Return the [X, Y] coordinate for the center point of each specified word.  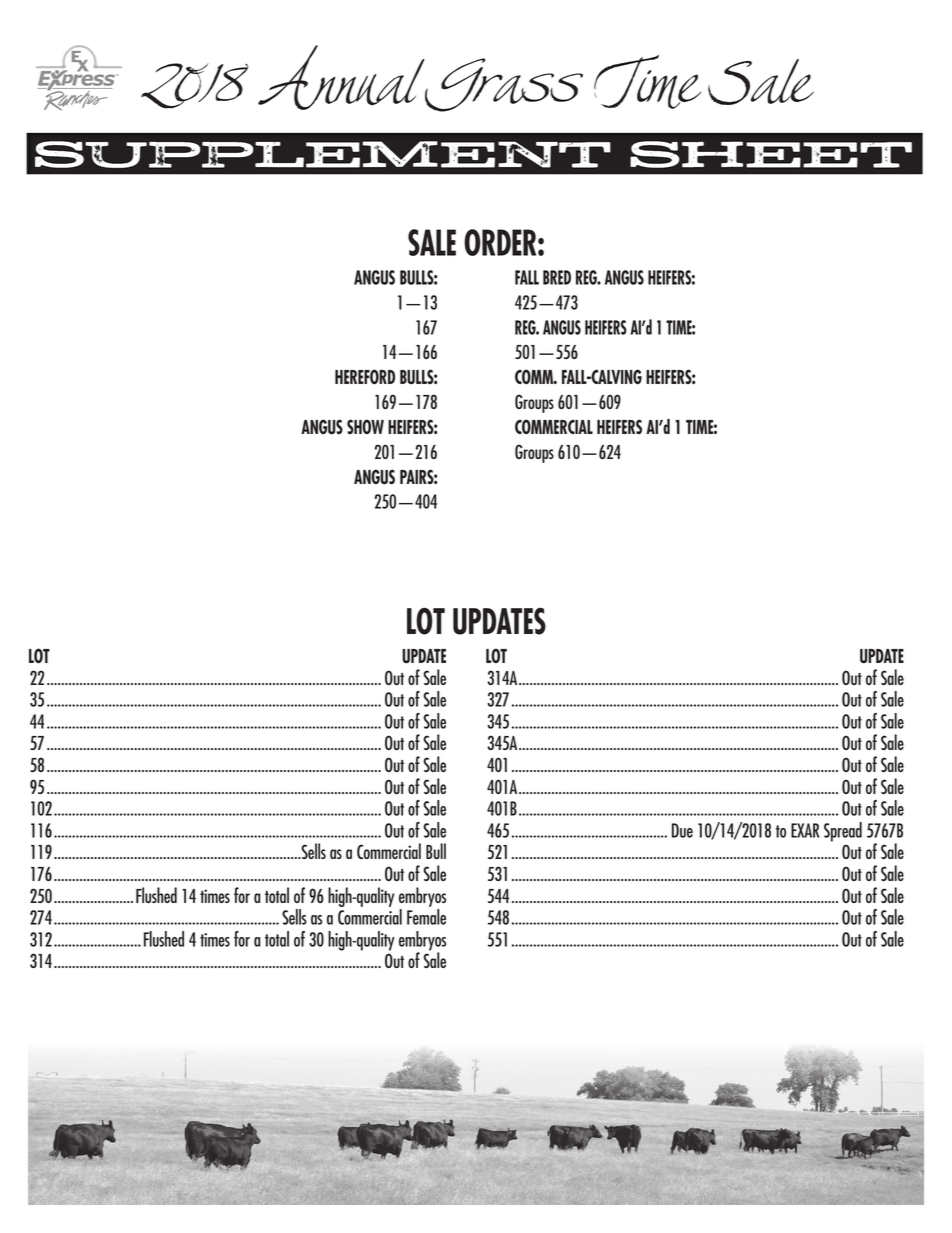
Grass [504, 85]
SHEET [771, 154]
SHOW [365, 426]
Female [426, 917]
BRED [557, 277]
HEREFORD [365, 377]
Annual [341, 77]
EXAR [805, 830]
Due [682, 830]
